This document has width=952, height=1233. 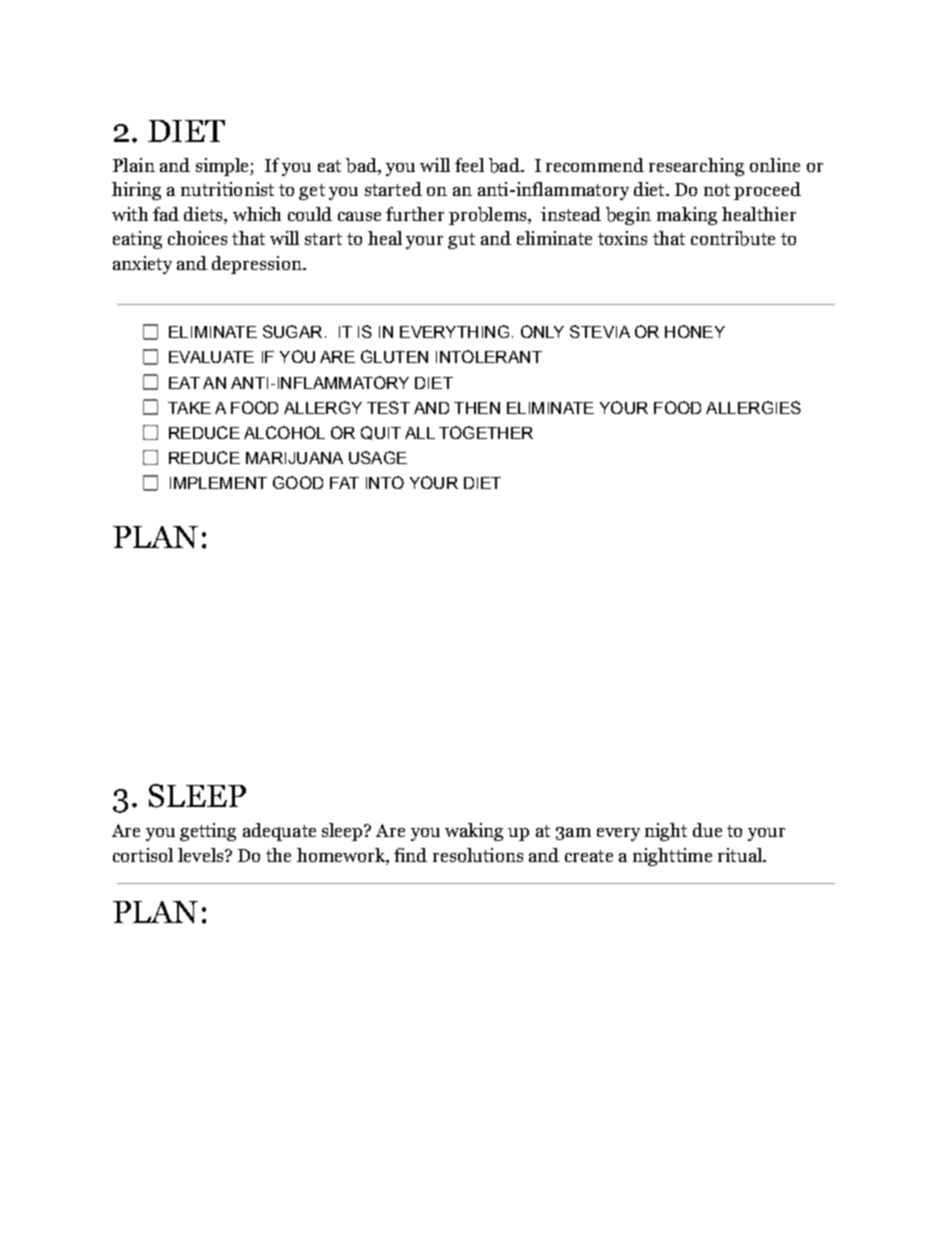 What do you see at coordinates (478, 855) in the document?
I see `resolutions` at bounding box center [478, 855].
